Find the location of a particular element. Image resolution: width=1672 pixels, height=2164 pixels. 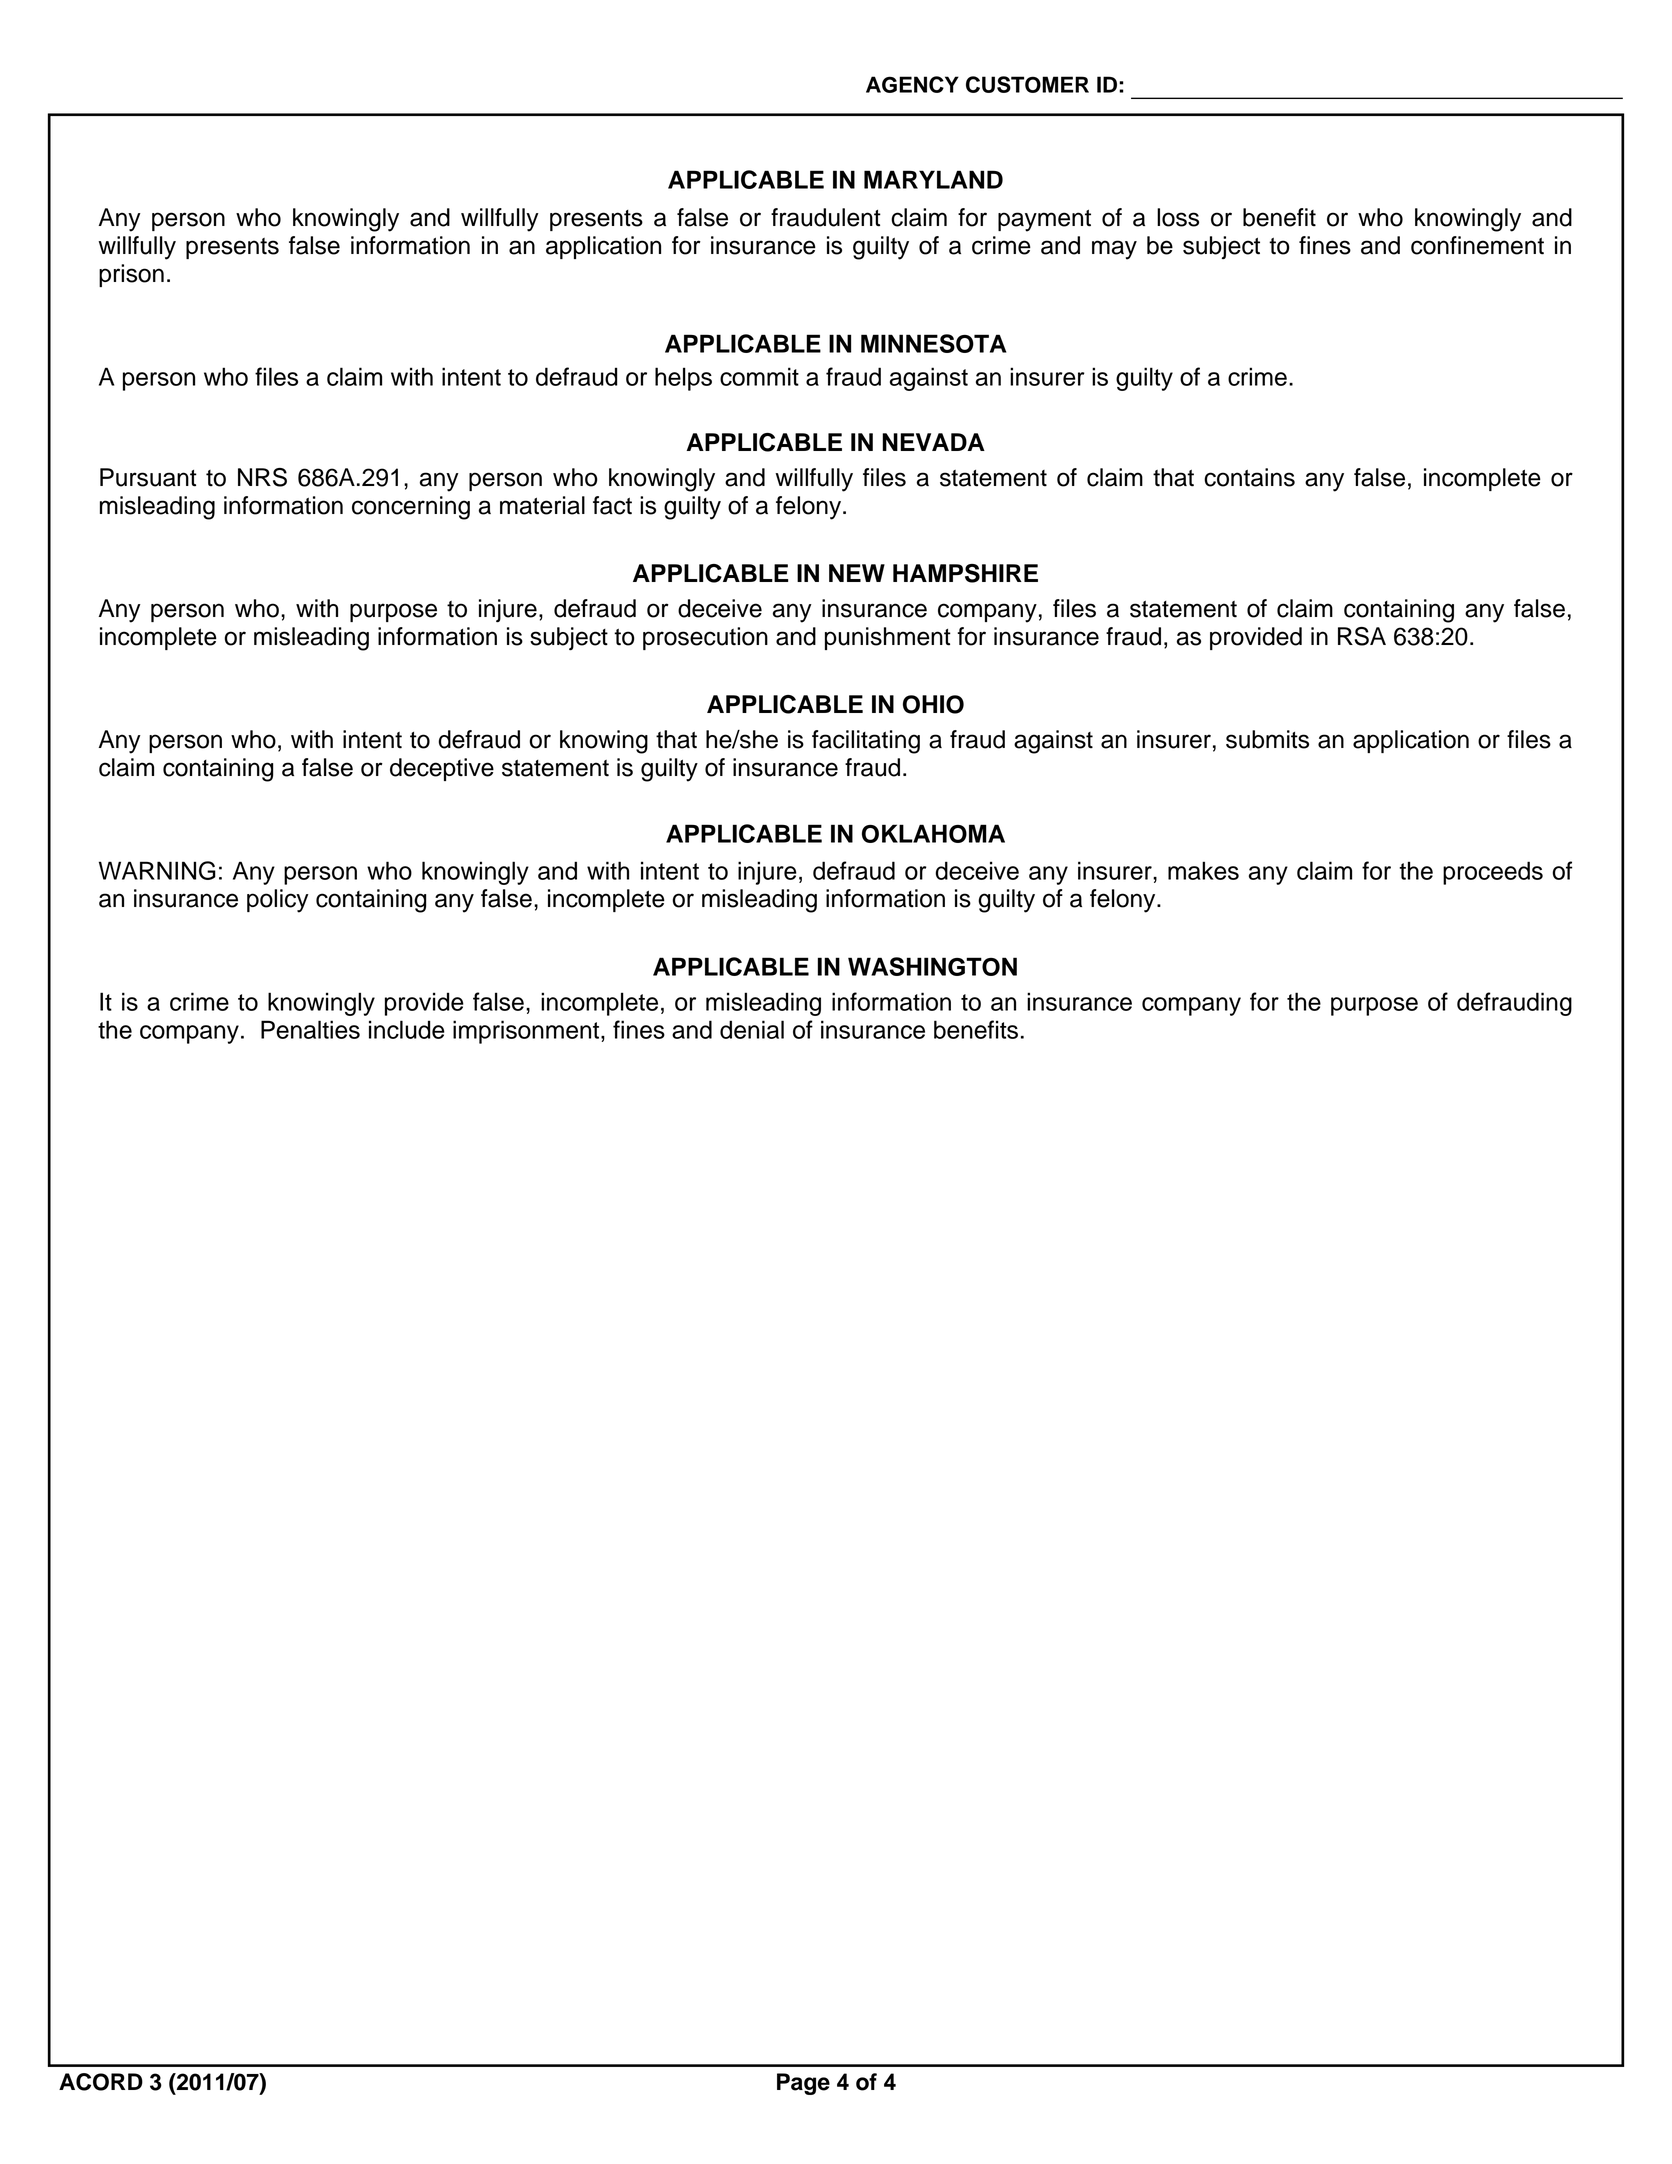

Page is located at coordinates (803, 2084).
